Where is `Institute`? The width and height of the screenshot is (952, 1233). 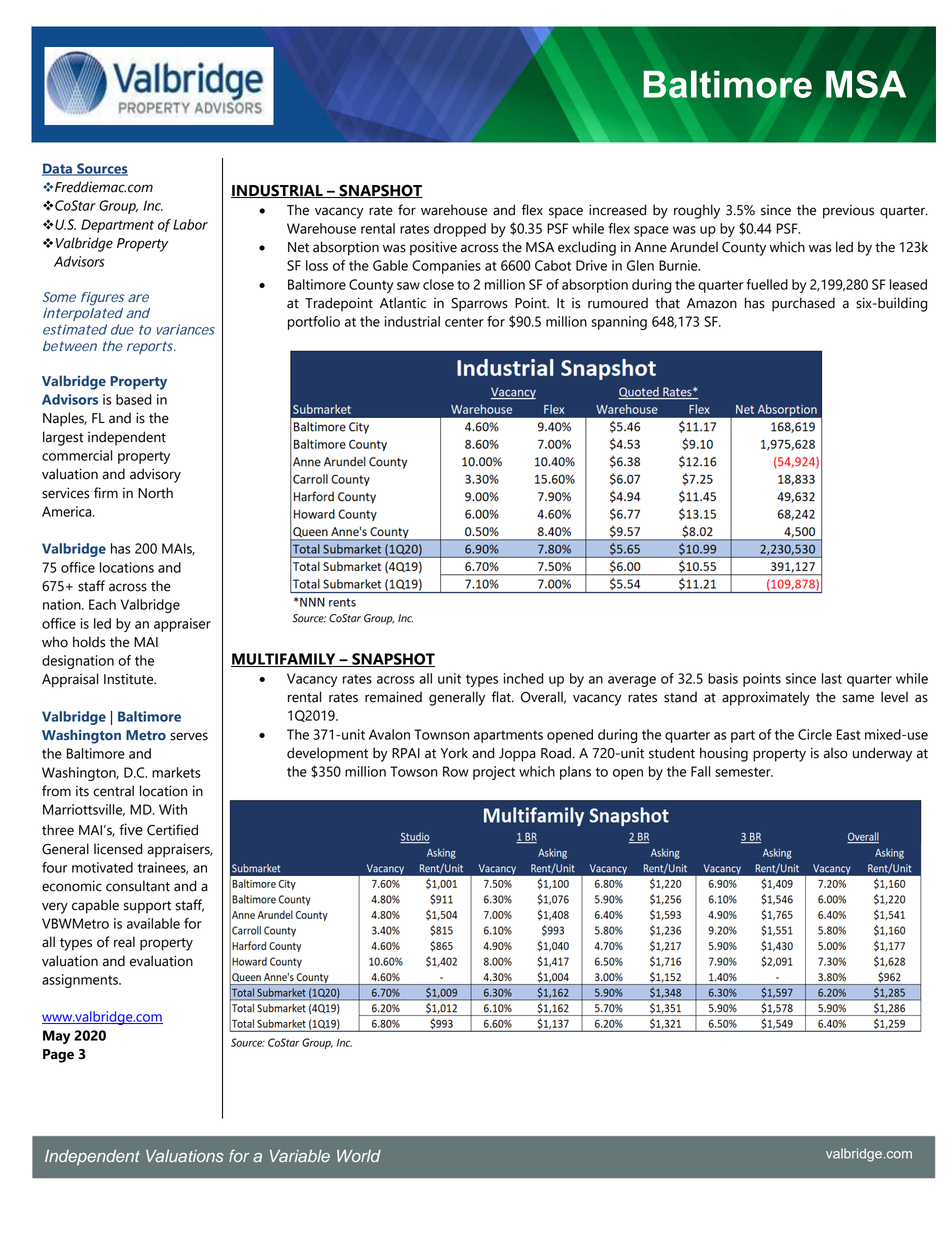
Institute is located at coordinates (130, 679).
